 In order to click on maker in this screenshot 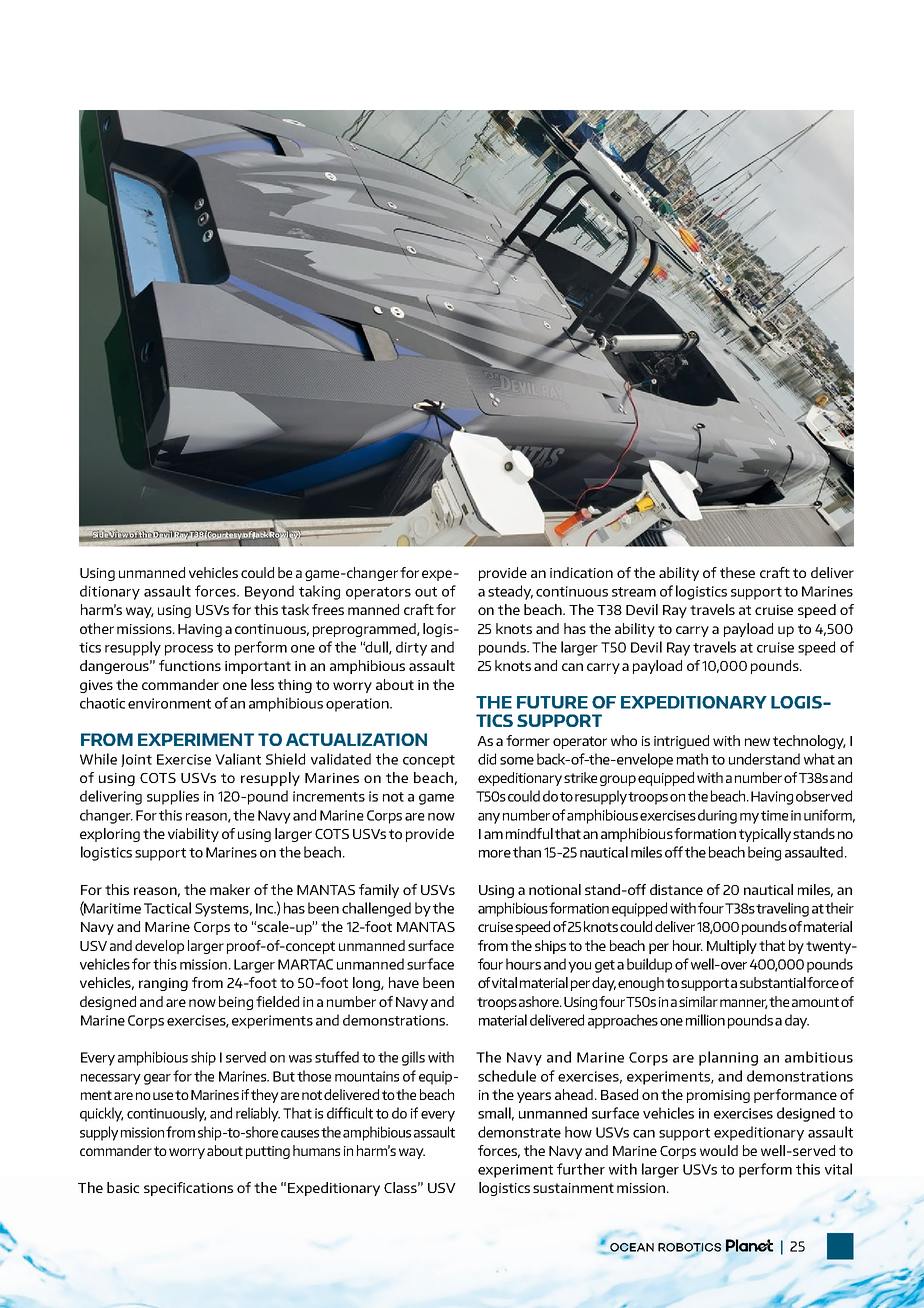, I will do `click(230, 889)`.
